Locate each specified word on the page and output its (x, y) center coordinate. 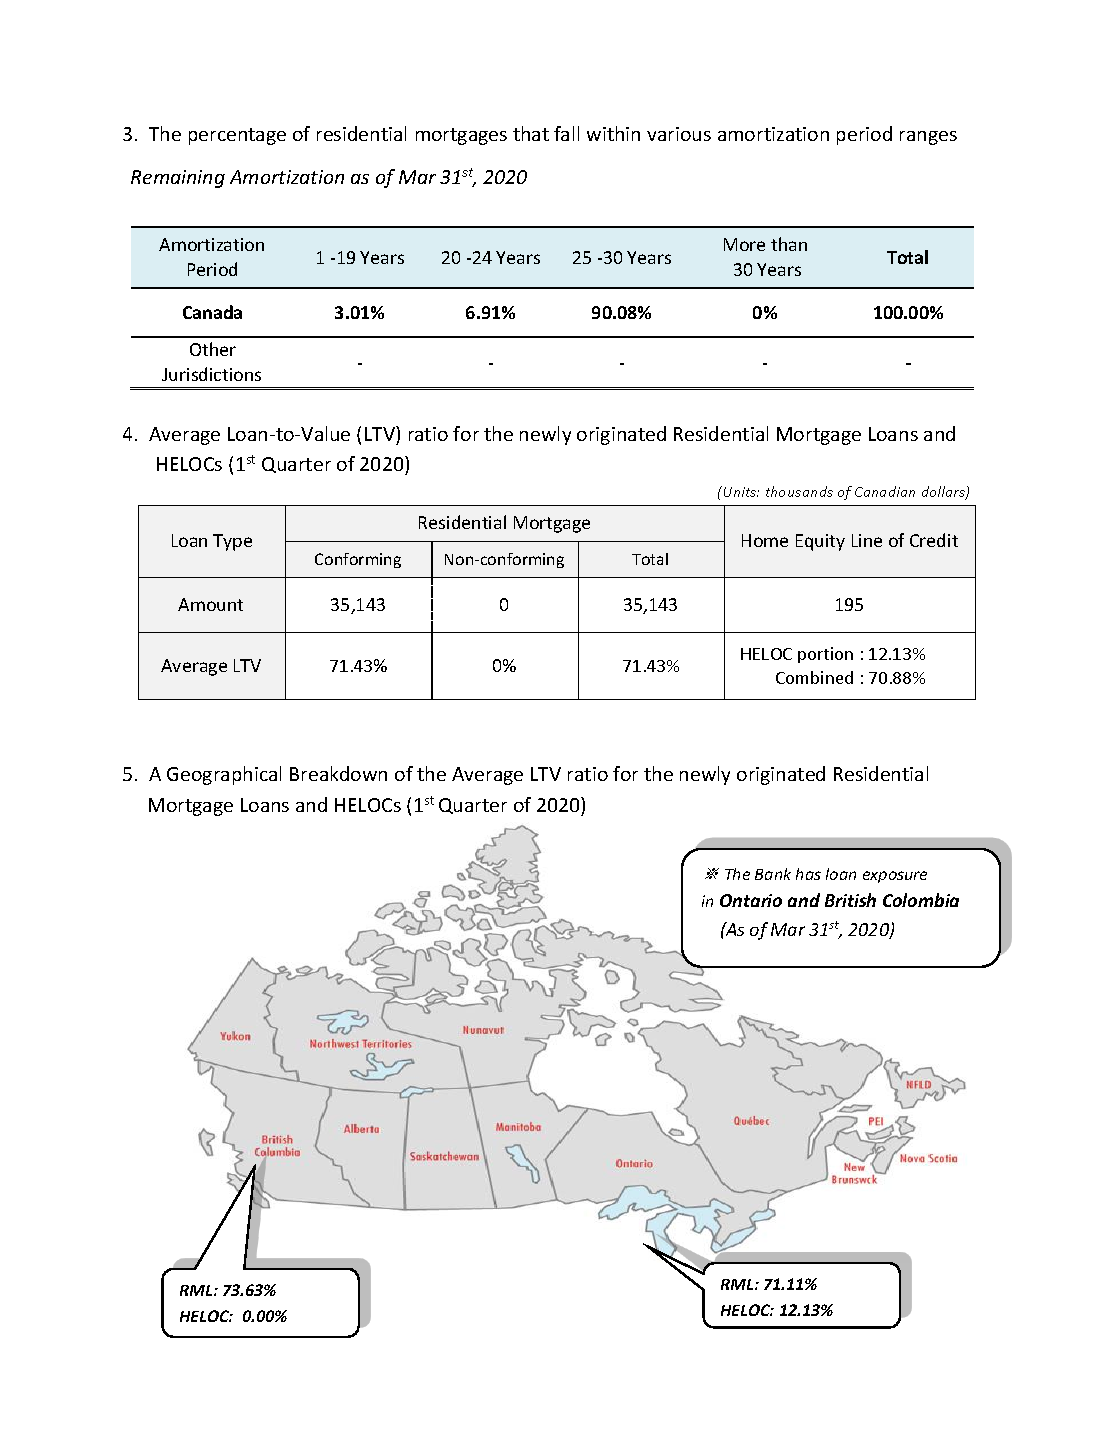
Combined (814, 677)
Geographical (224, 775)
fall (566, 133)
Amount (210, 604)
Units (741, 492)
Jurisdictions (211, 374)
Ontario (751, 900)
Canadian (885, 491)
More (744, 244)
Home (765, 540)
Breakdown (338, 773)
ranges (928, 138)
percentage (237, 136)
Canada (212, 312)
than (789, 244)
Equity (820, 542)
